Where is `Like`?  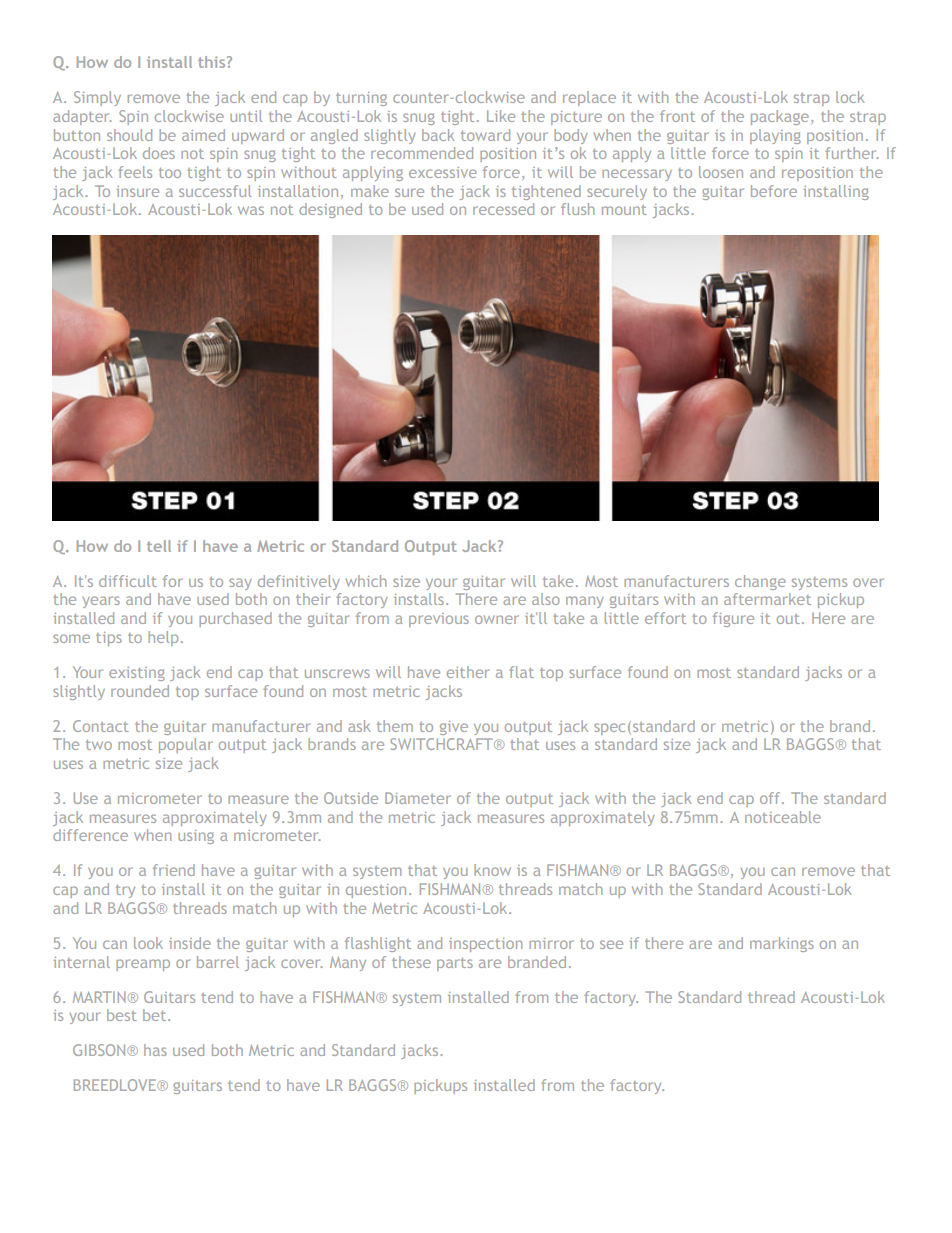 Like is located at coordinates (501, 116).
